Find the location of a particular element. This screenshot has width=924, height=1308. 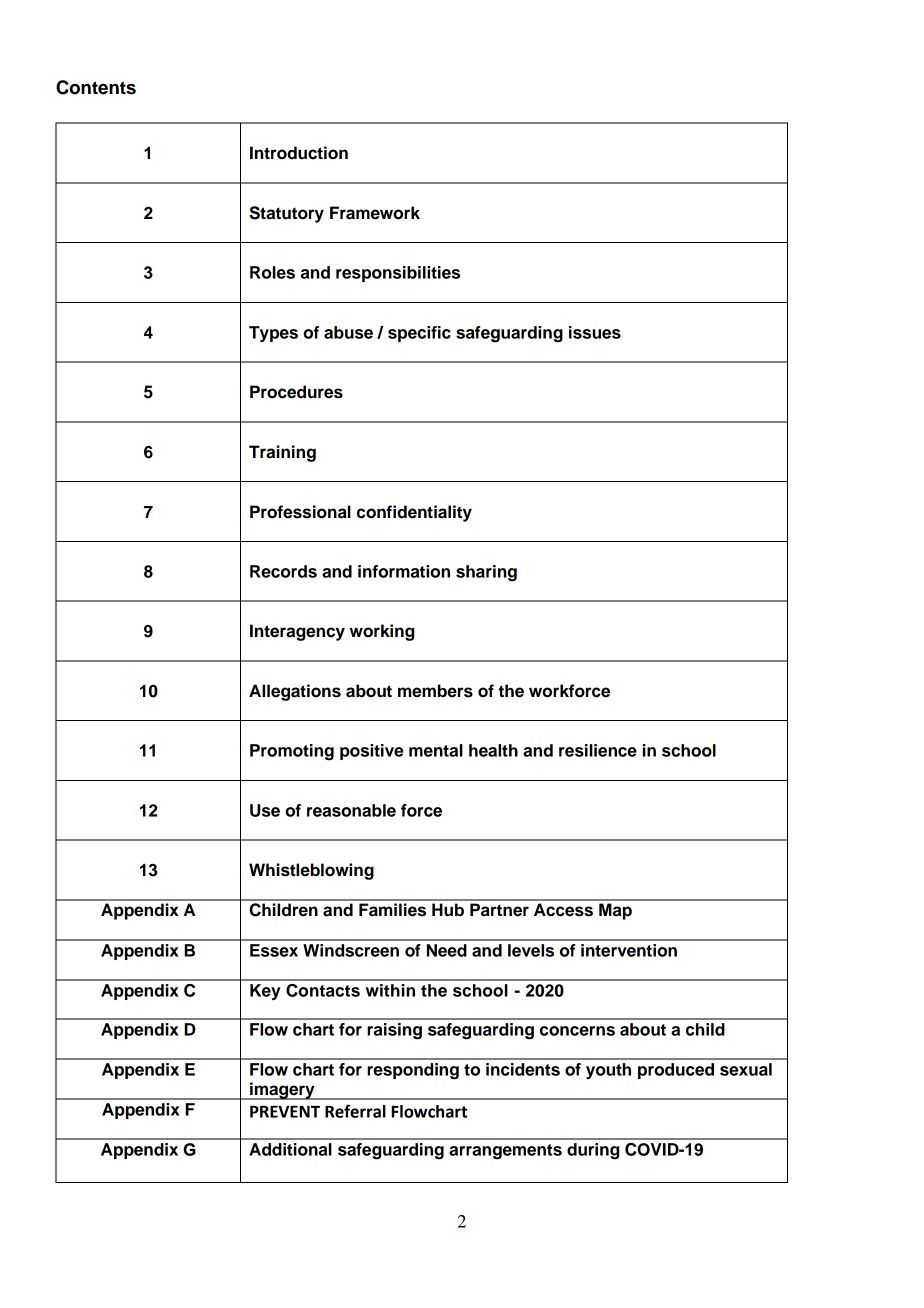

issues is located at coordinates (595, 332).
